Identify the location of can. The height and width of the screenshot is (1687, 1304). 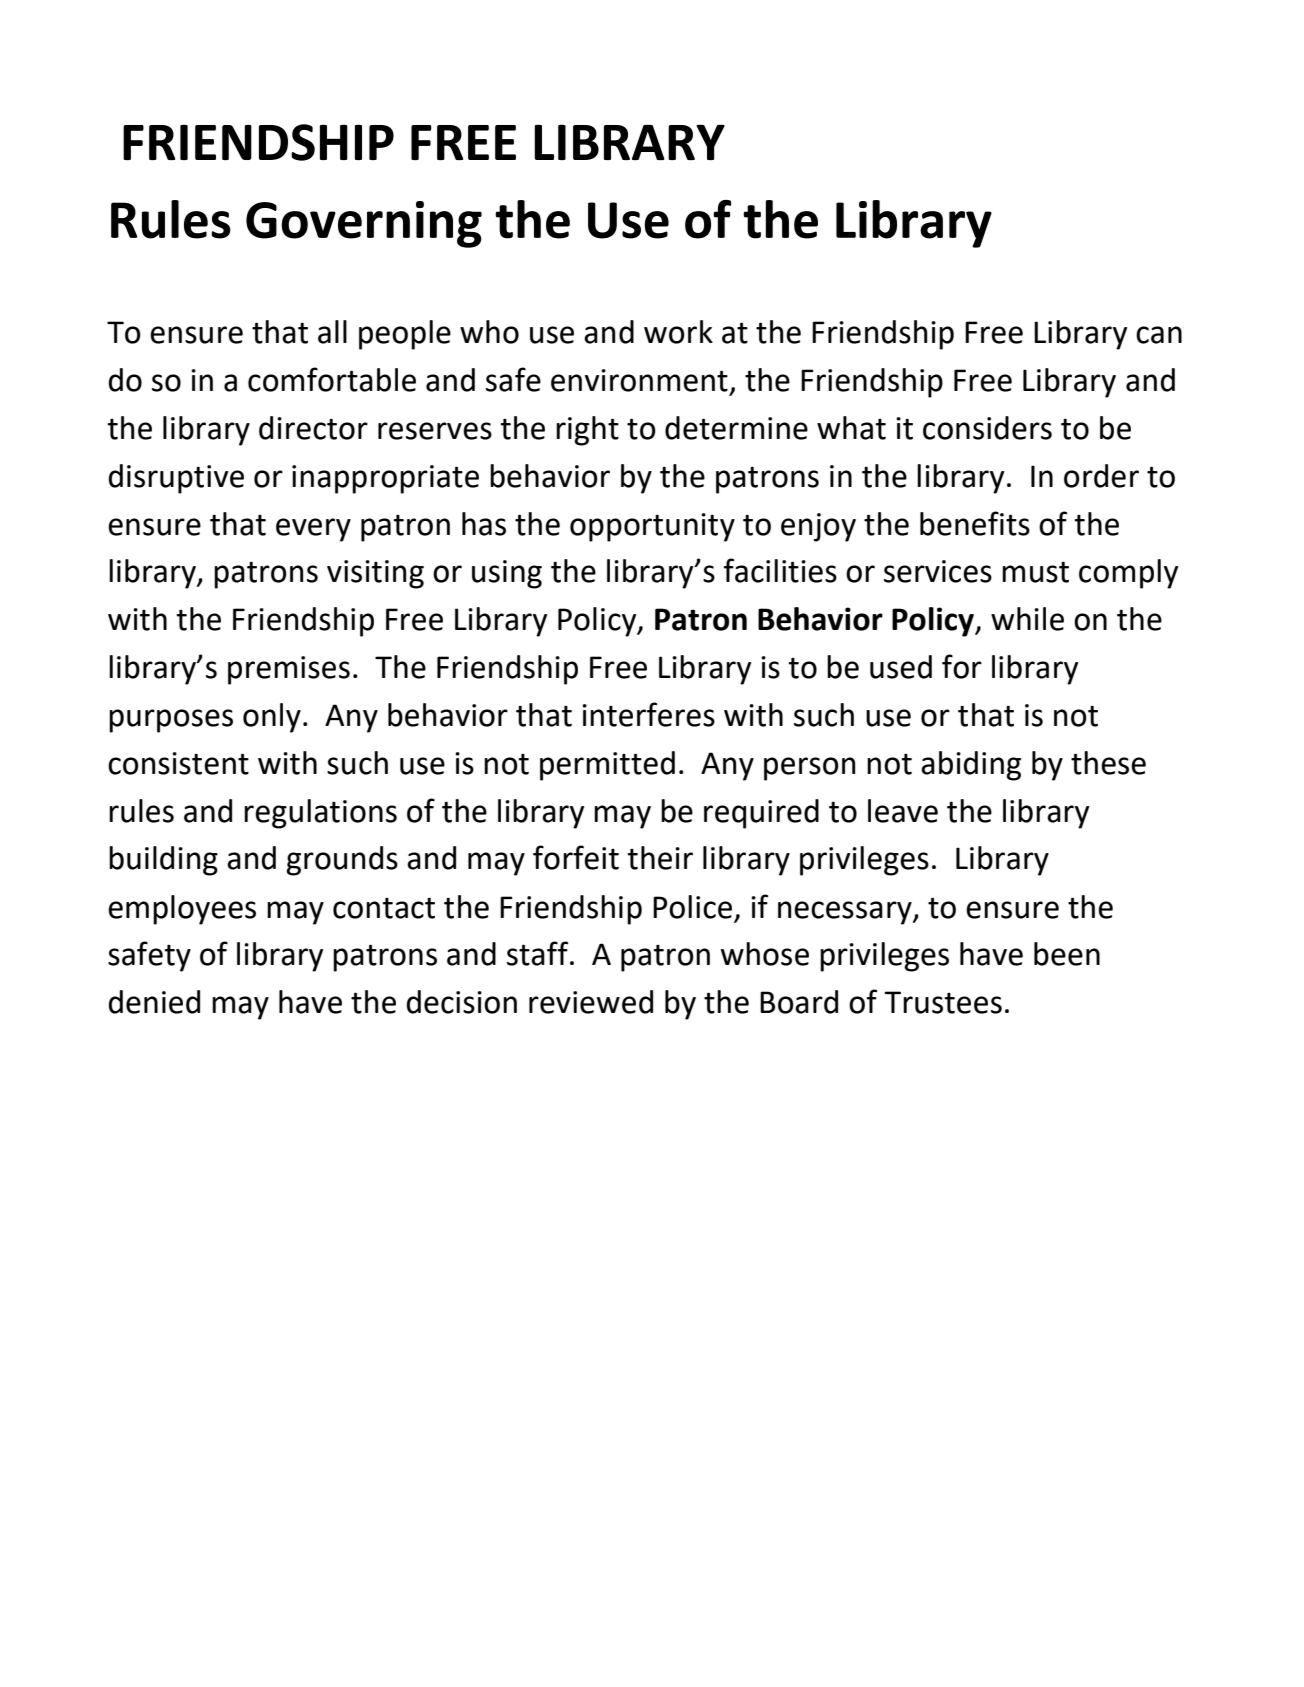
(1159, 335).
